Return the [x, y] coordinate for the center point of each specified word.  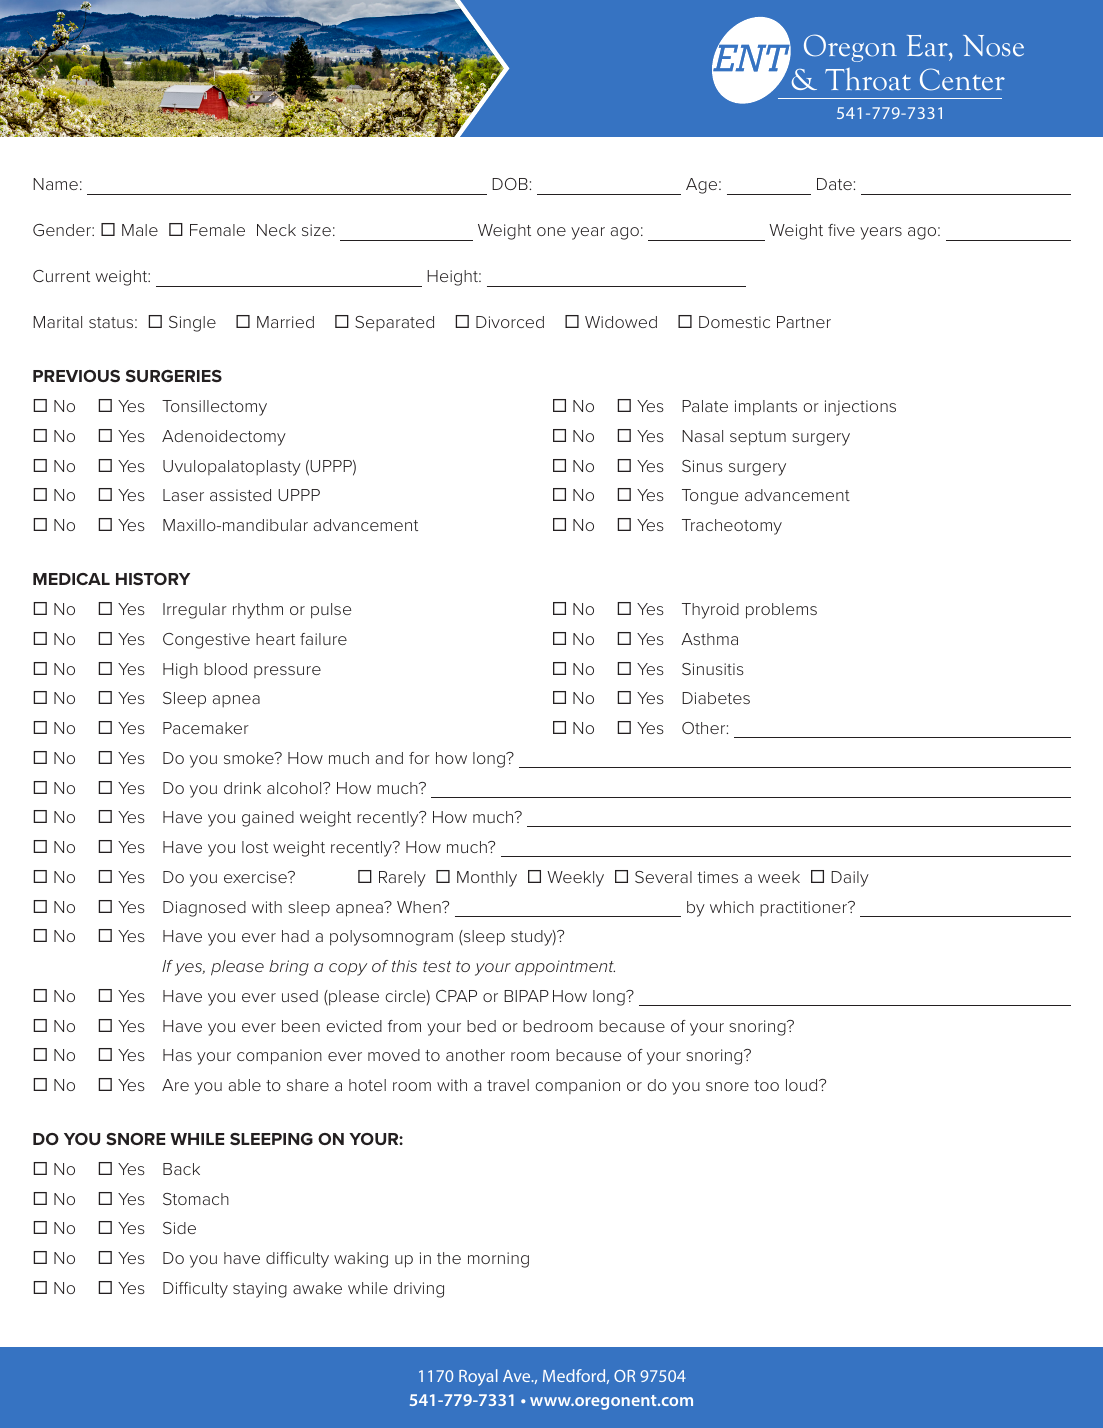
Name [55, 184]
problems [781, 611]
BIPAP [526, 996]
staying [260, 1290]
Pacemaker [206, 728]
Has [177, 1055]
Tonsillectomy [214, 408]
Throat [868, 79]
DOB [510, 184]
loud [803, 1085]
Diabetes [716, 698]
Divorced [510, 322]
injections [860, 408]
